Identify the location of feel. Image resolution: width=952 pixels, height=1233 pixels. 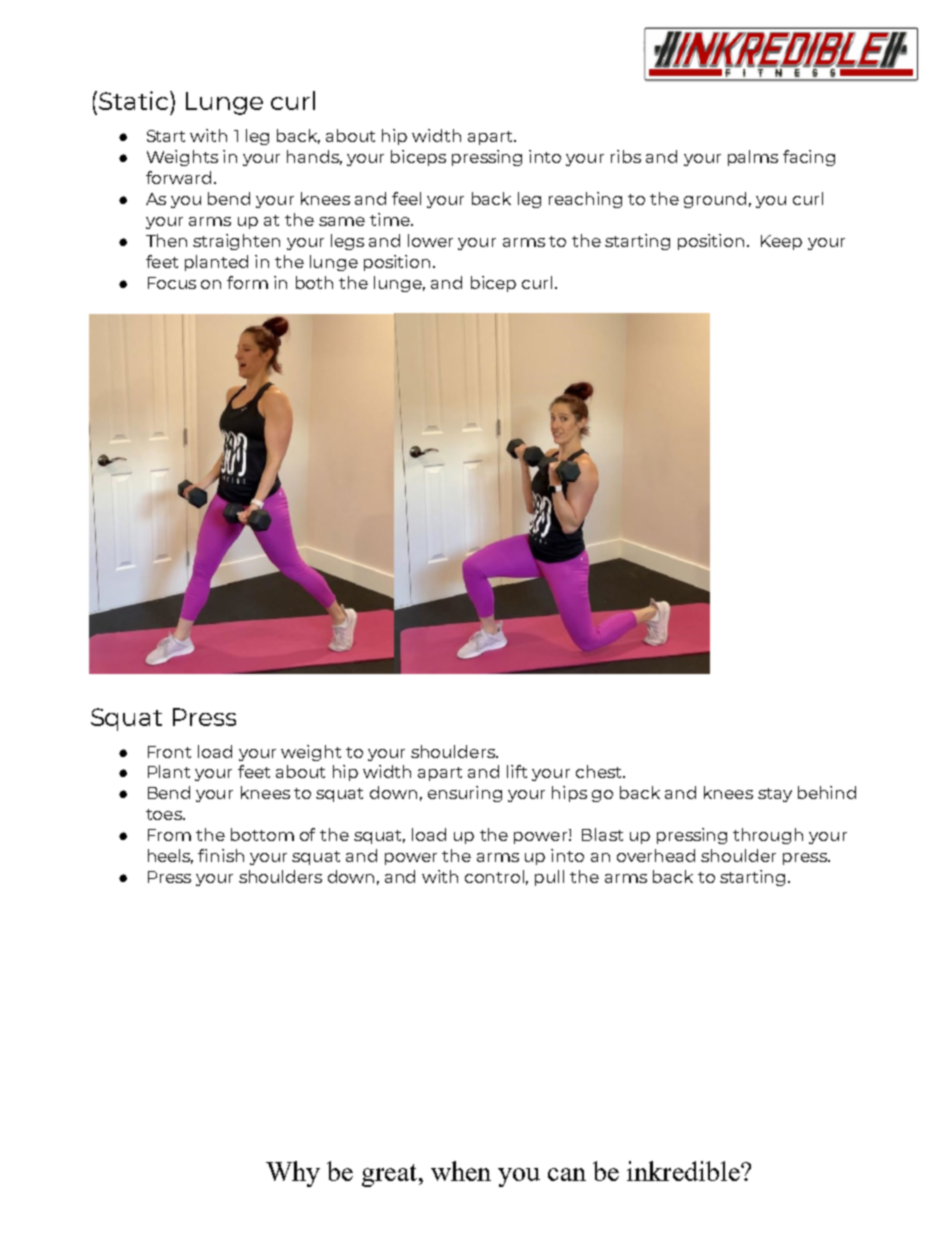
(406, 198).
